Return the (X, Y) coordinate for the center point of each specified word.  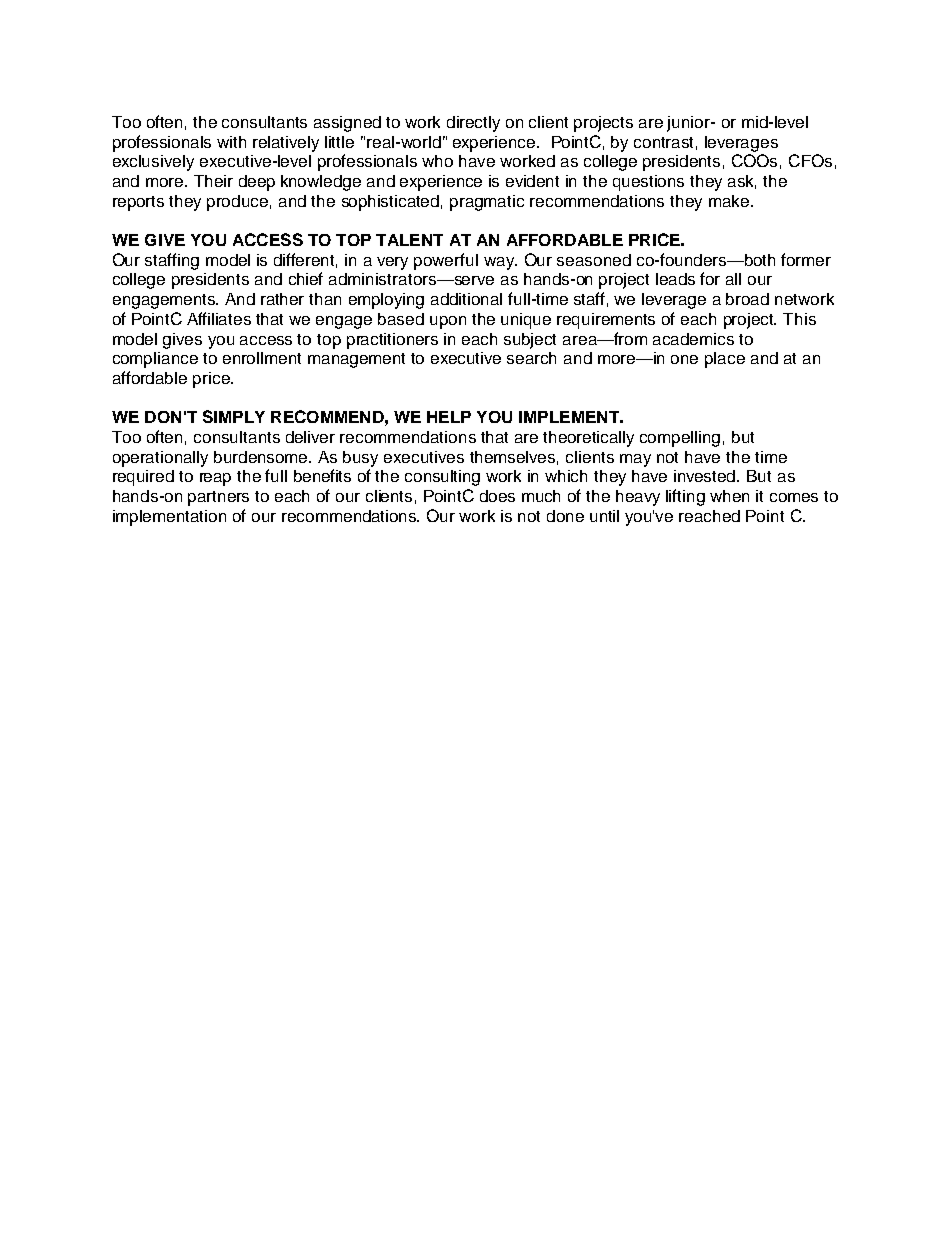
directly (473, 124)
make (729, 201)
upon (448, 322)
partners (218, 498)
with (231, 142)
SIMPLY (234, 416)
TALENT (409, 240)
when (729, 496)
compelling (680, 439)
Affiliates (219, 318)
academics (693, 339)
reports (138, 203)
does (497, 496)
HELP (449, 417)
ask (742, 182)
